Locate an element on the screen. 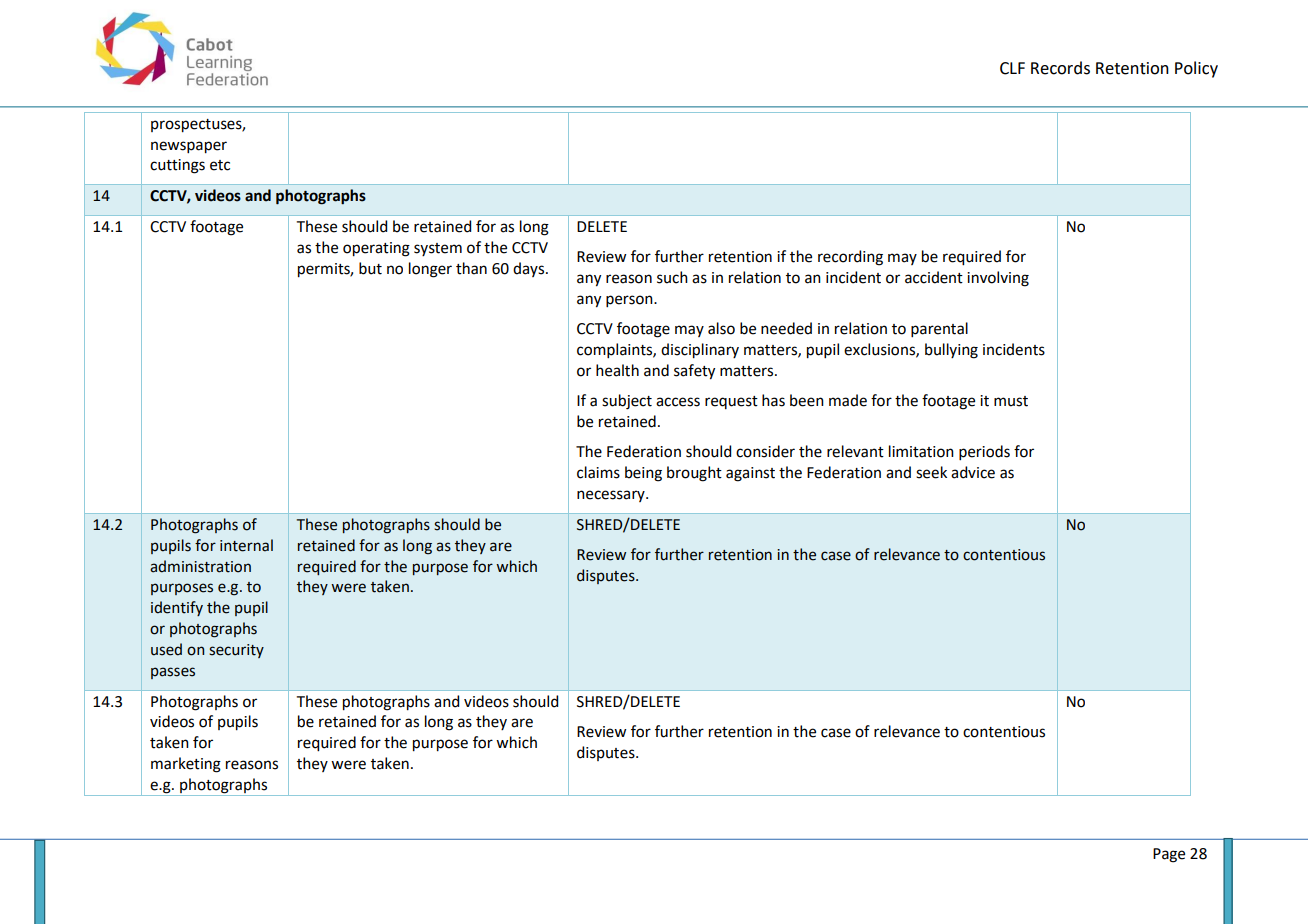 This screenshot has height=924, width=1308. newspaper is located at coordinates (189, 147).
